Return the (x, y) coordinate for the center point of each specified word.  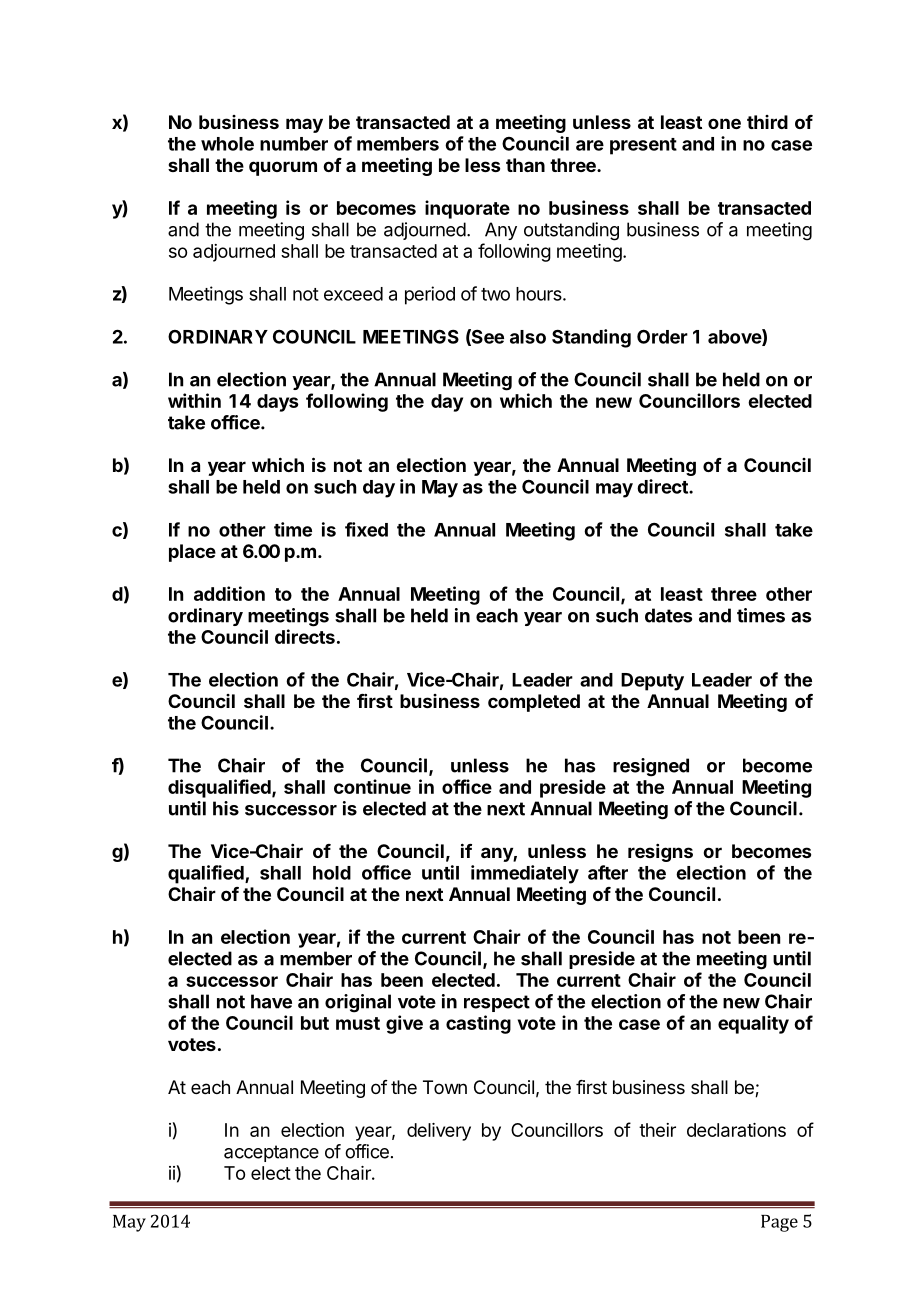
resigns (660, 853)
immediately (525, 874)
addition (229, 593)
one (724, 123)
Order (662, 336)
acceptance (271, 1153)
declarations (736, 1130)
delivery (439, 1132)
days (278, 403)
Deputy (652, 682)
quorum (283, 168)
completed (534, 703)
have (271, 1001)
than (525, 165)
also (528, 337)
